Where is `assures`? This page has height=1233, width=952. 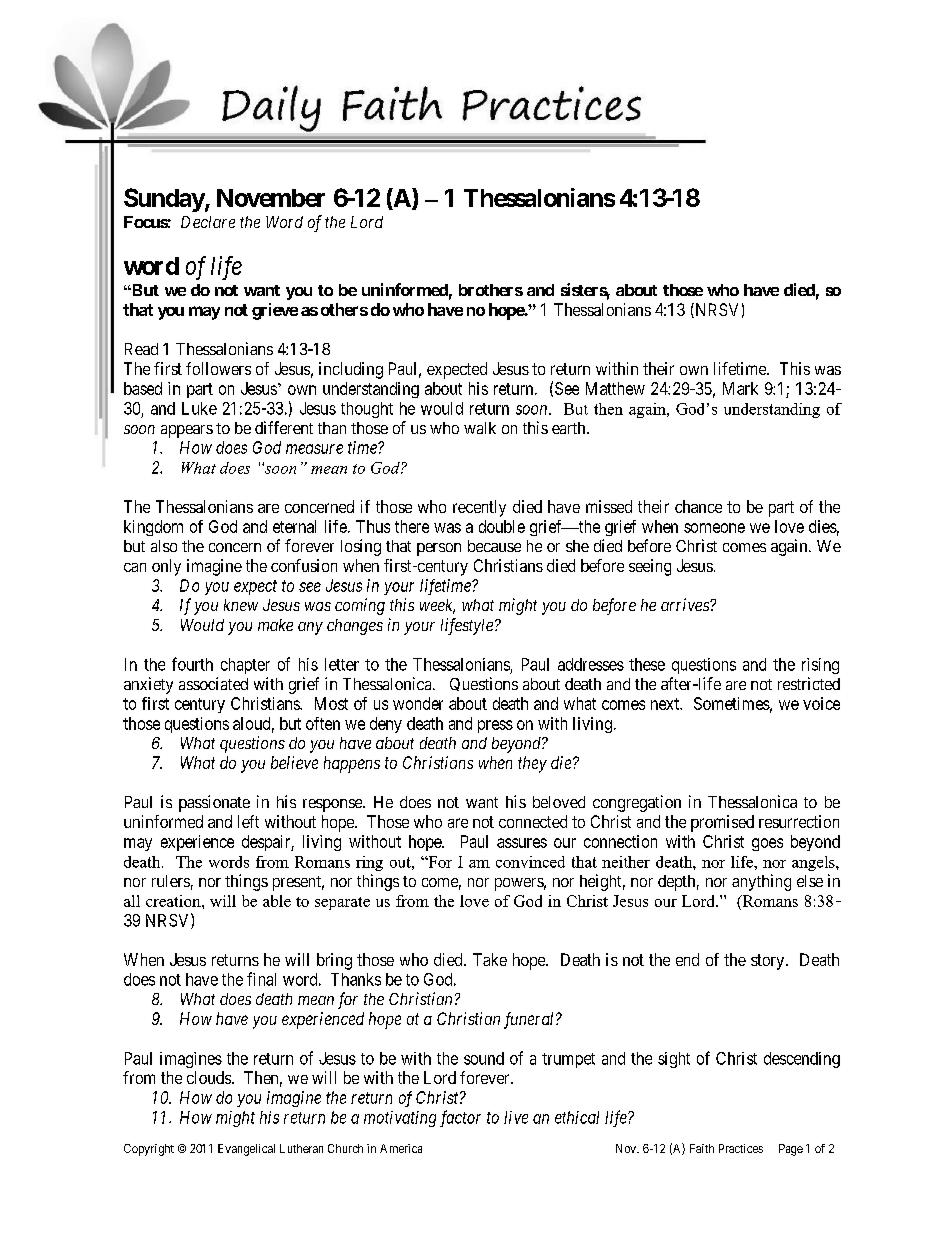 assures is located at coordinates (522, 843).
